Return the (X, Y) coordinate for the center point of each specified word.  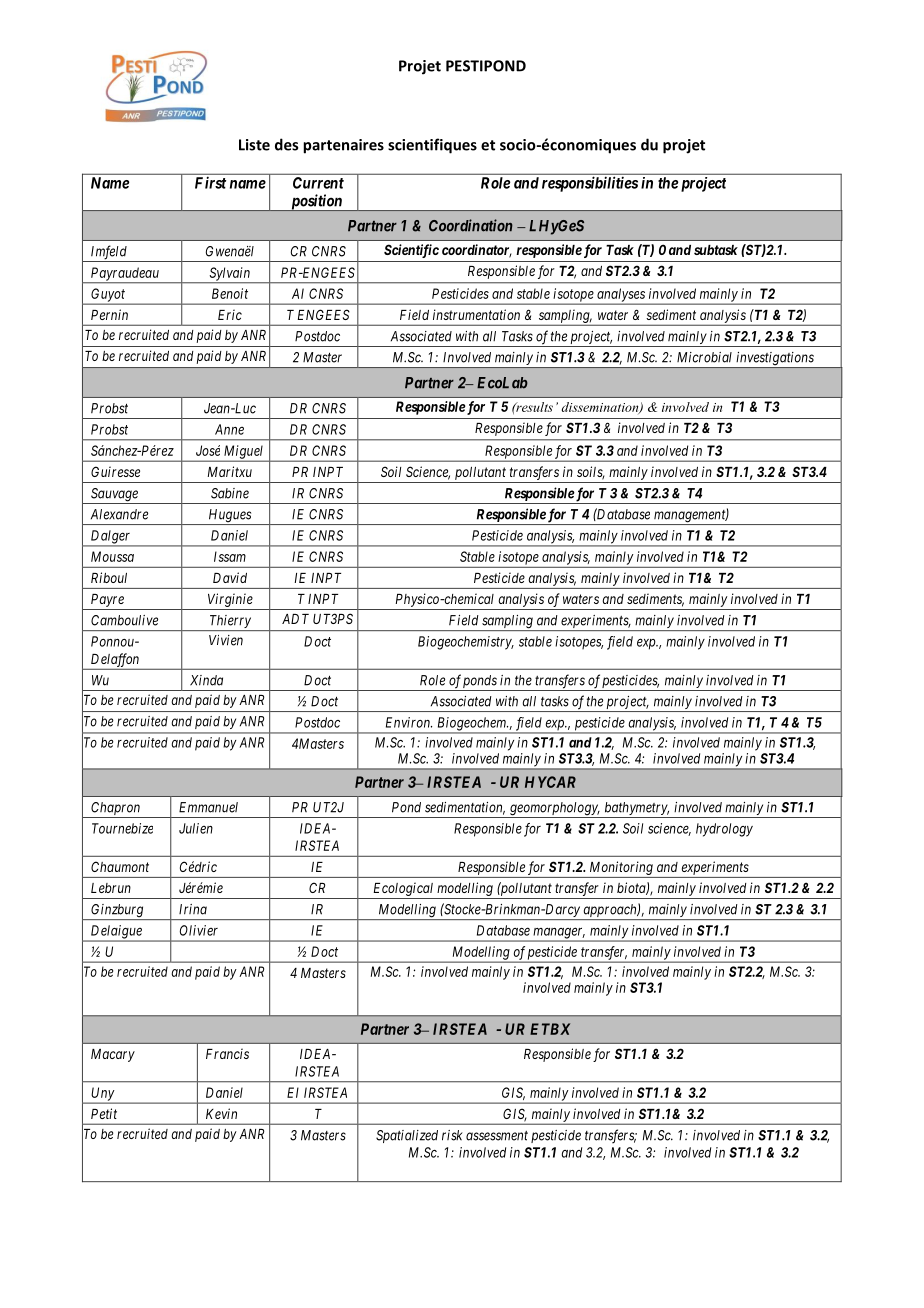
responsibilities (590, 184)
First (210, 183)
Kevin (221, 1113)
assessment (497, 1136)
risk (452, 1135)
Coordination (471, 225)
